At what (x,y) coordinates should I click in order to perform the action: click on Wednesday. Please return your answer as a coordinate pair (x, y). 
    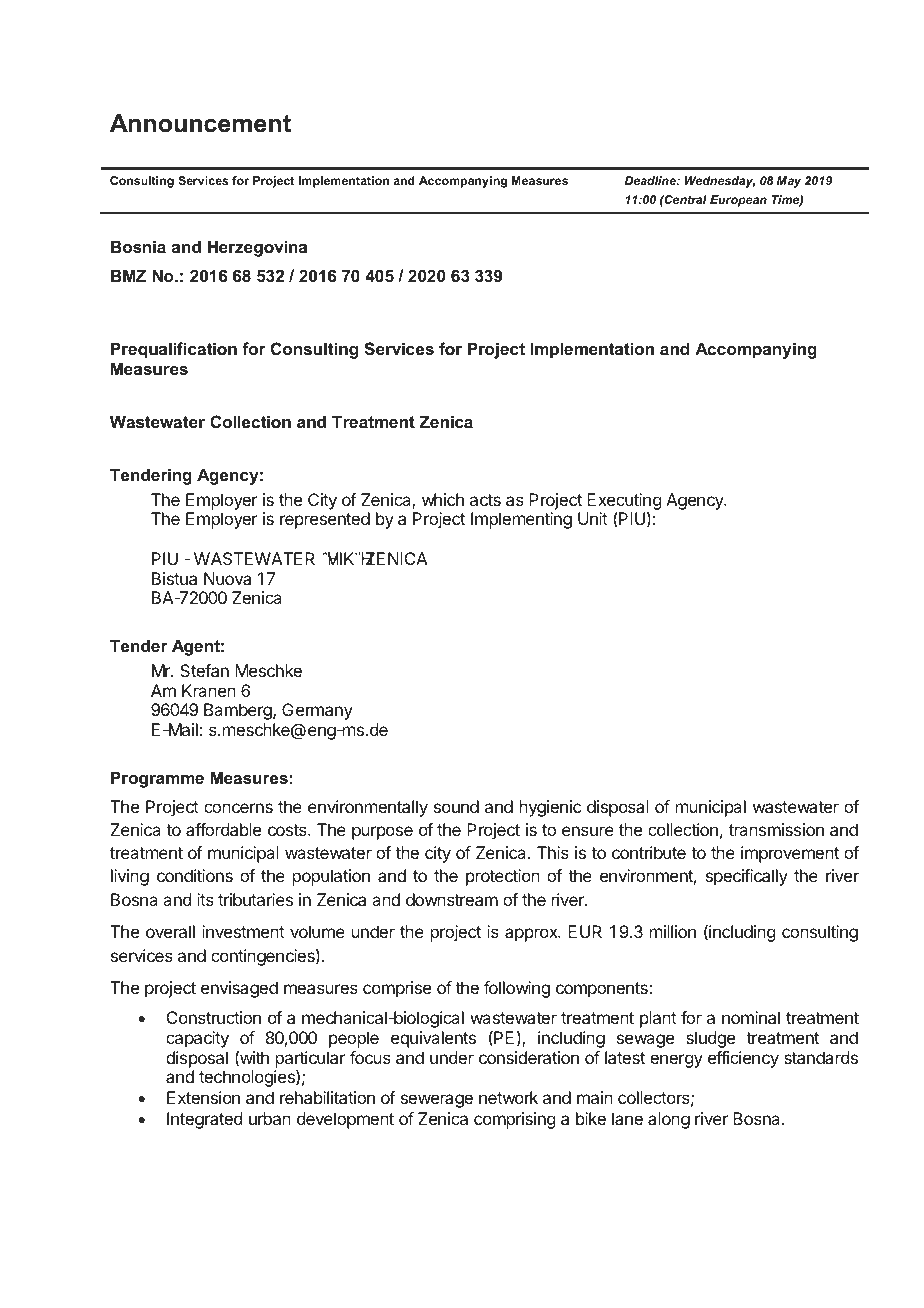
    Looking at the image, I should click on (720, 182).
